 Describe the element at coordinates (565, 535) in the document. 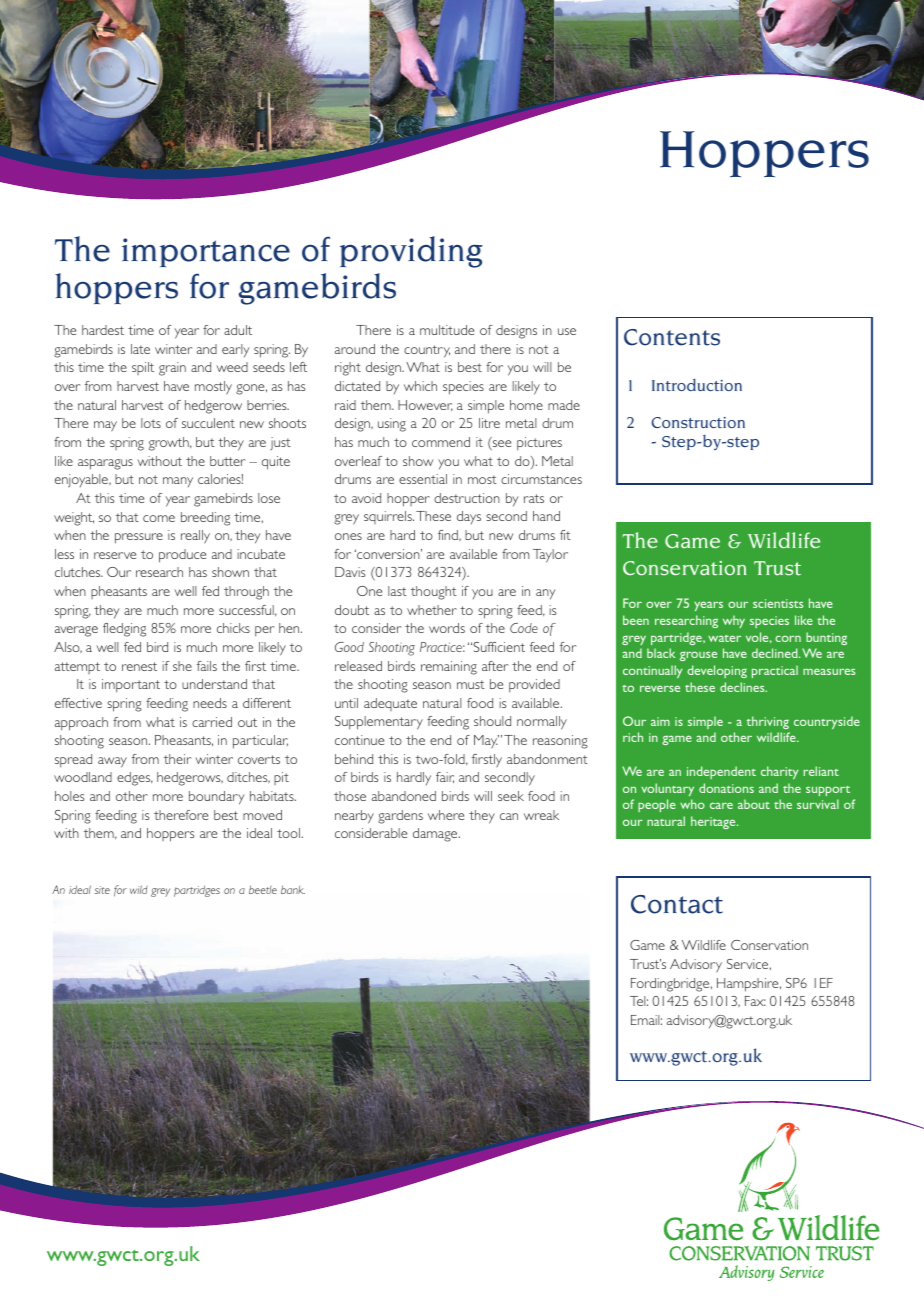

I see `fit` at that location.
